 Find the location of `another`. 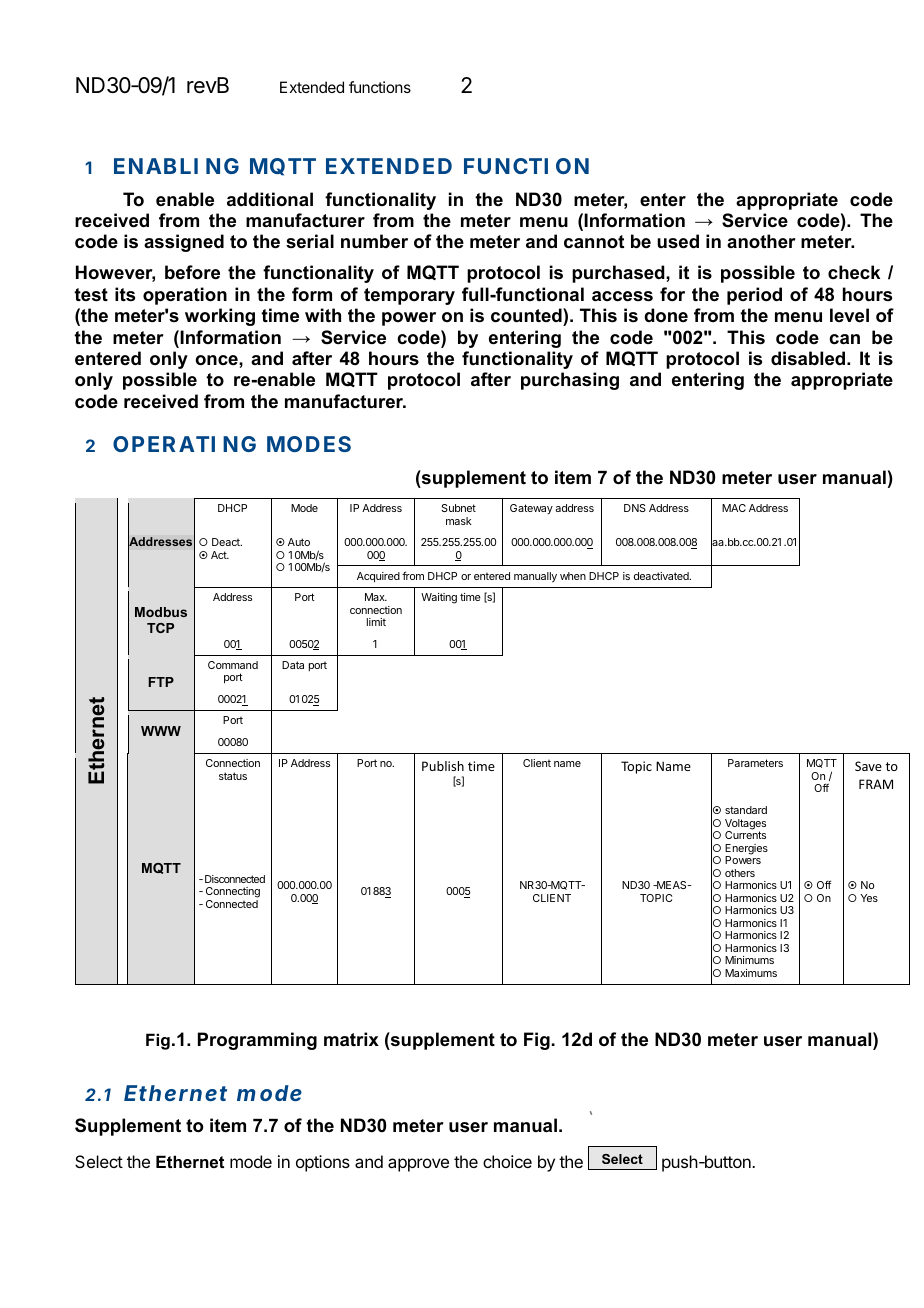

another is located at coordinates (761, 241).
